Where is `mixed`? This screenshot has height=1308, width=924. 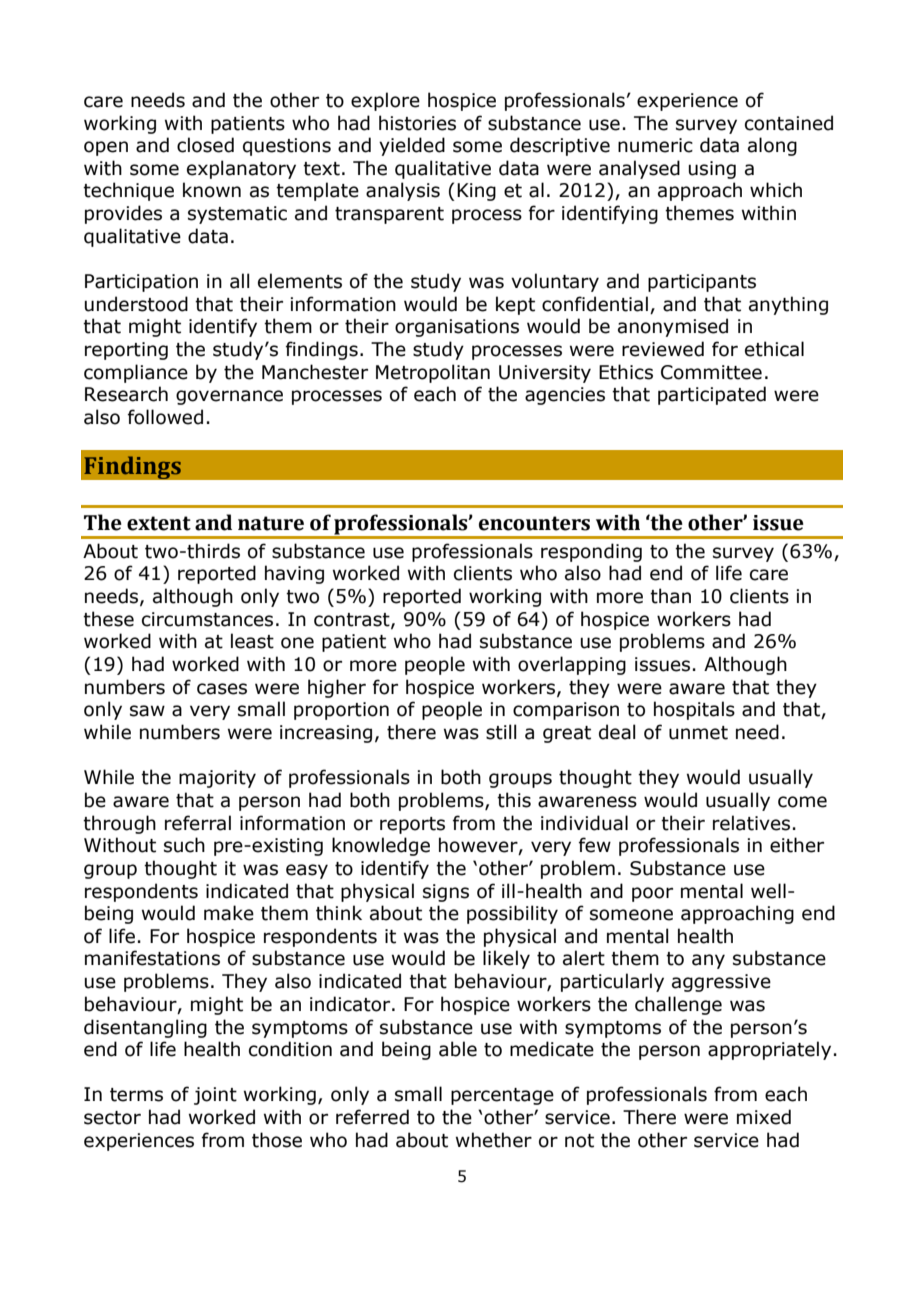
mixed is located at coordinates (764, 1117).
